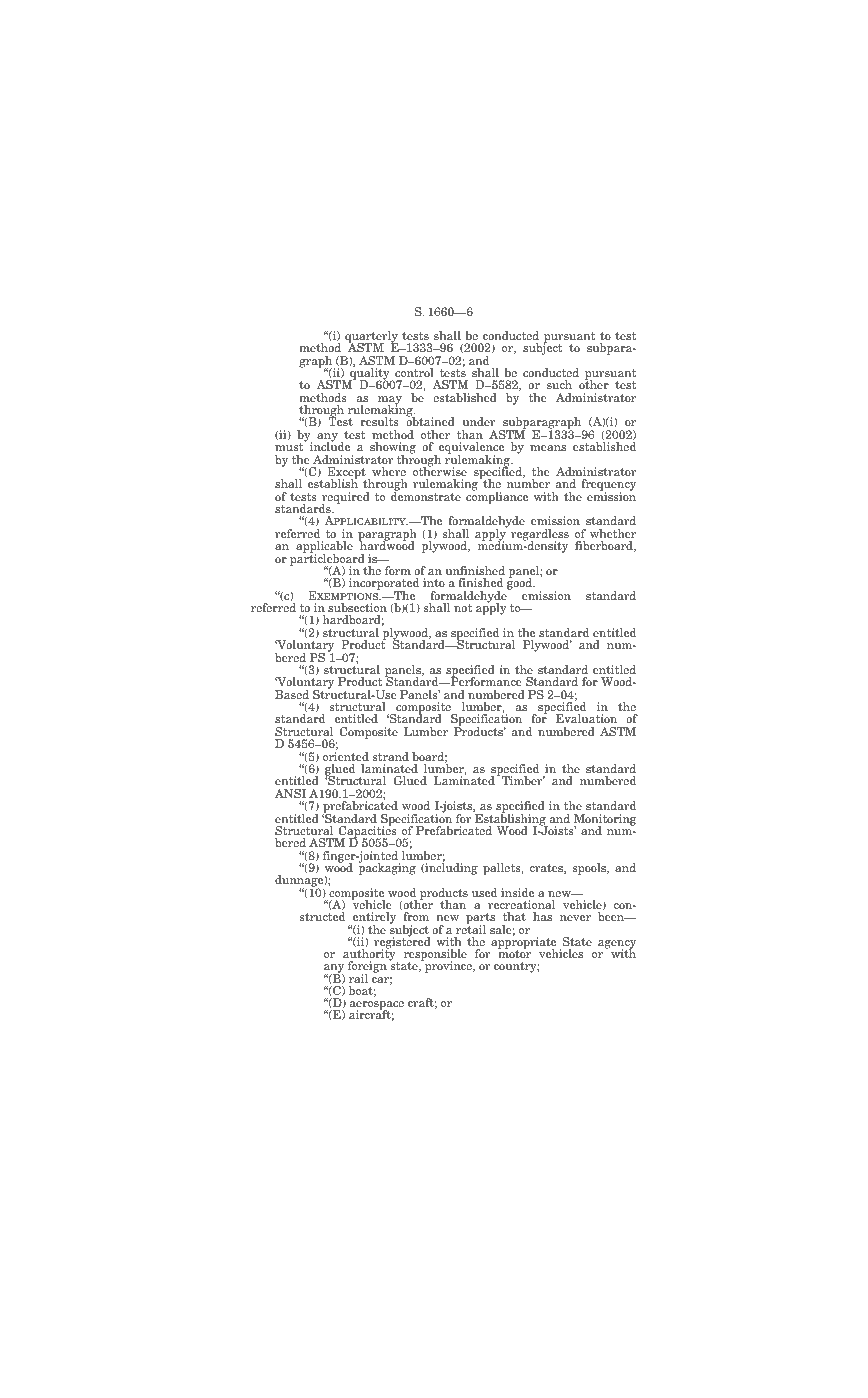  I want to click on Evaluation, so click(586, 718).
